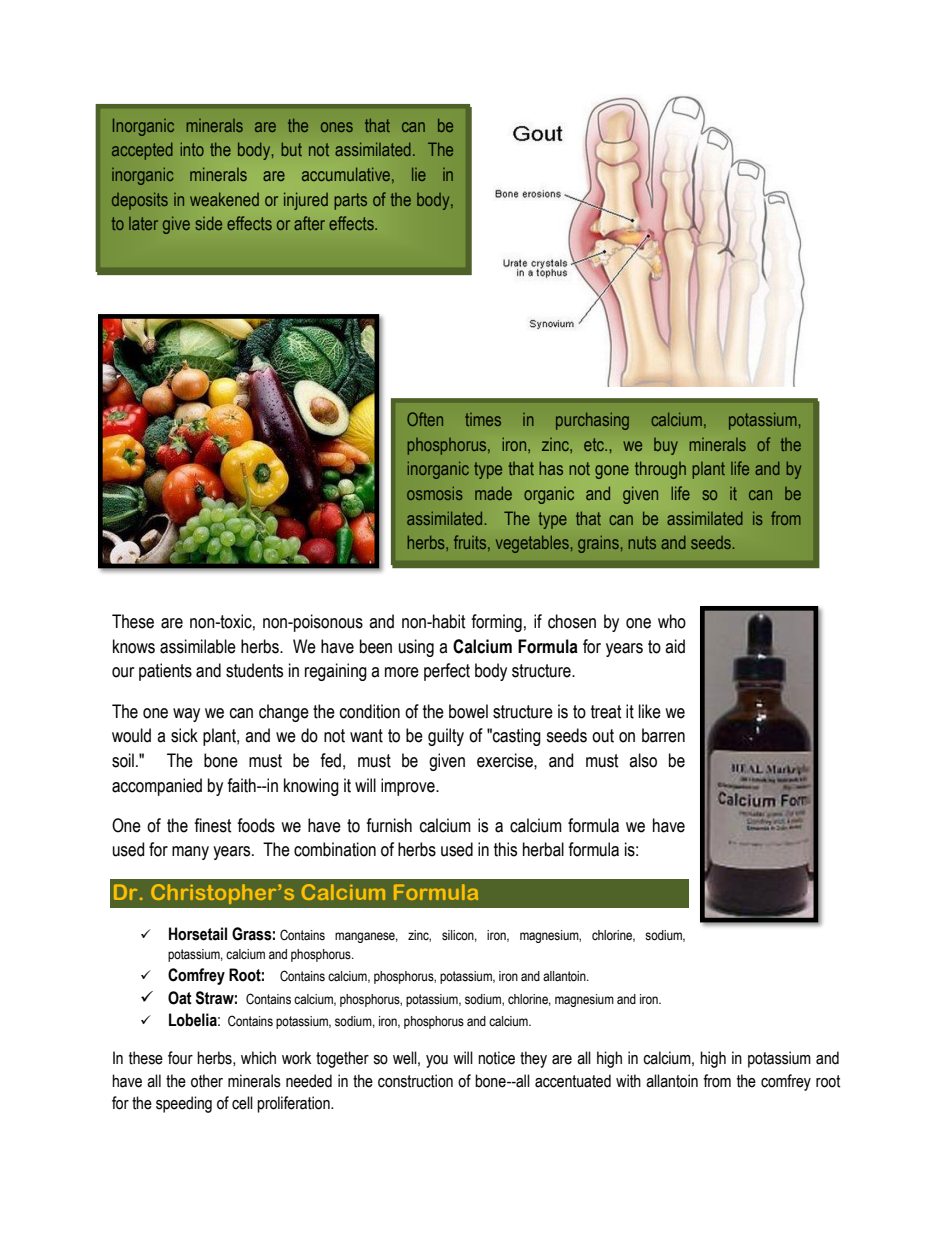  Describe the element at coordinates (416, 648) in the document. I see `using` at that location.
